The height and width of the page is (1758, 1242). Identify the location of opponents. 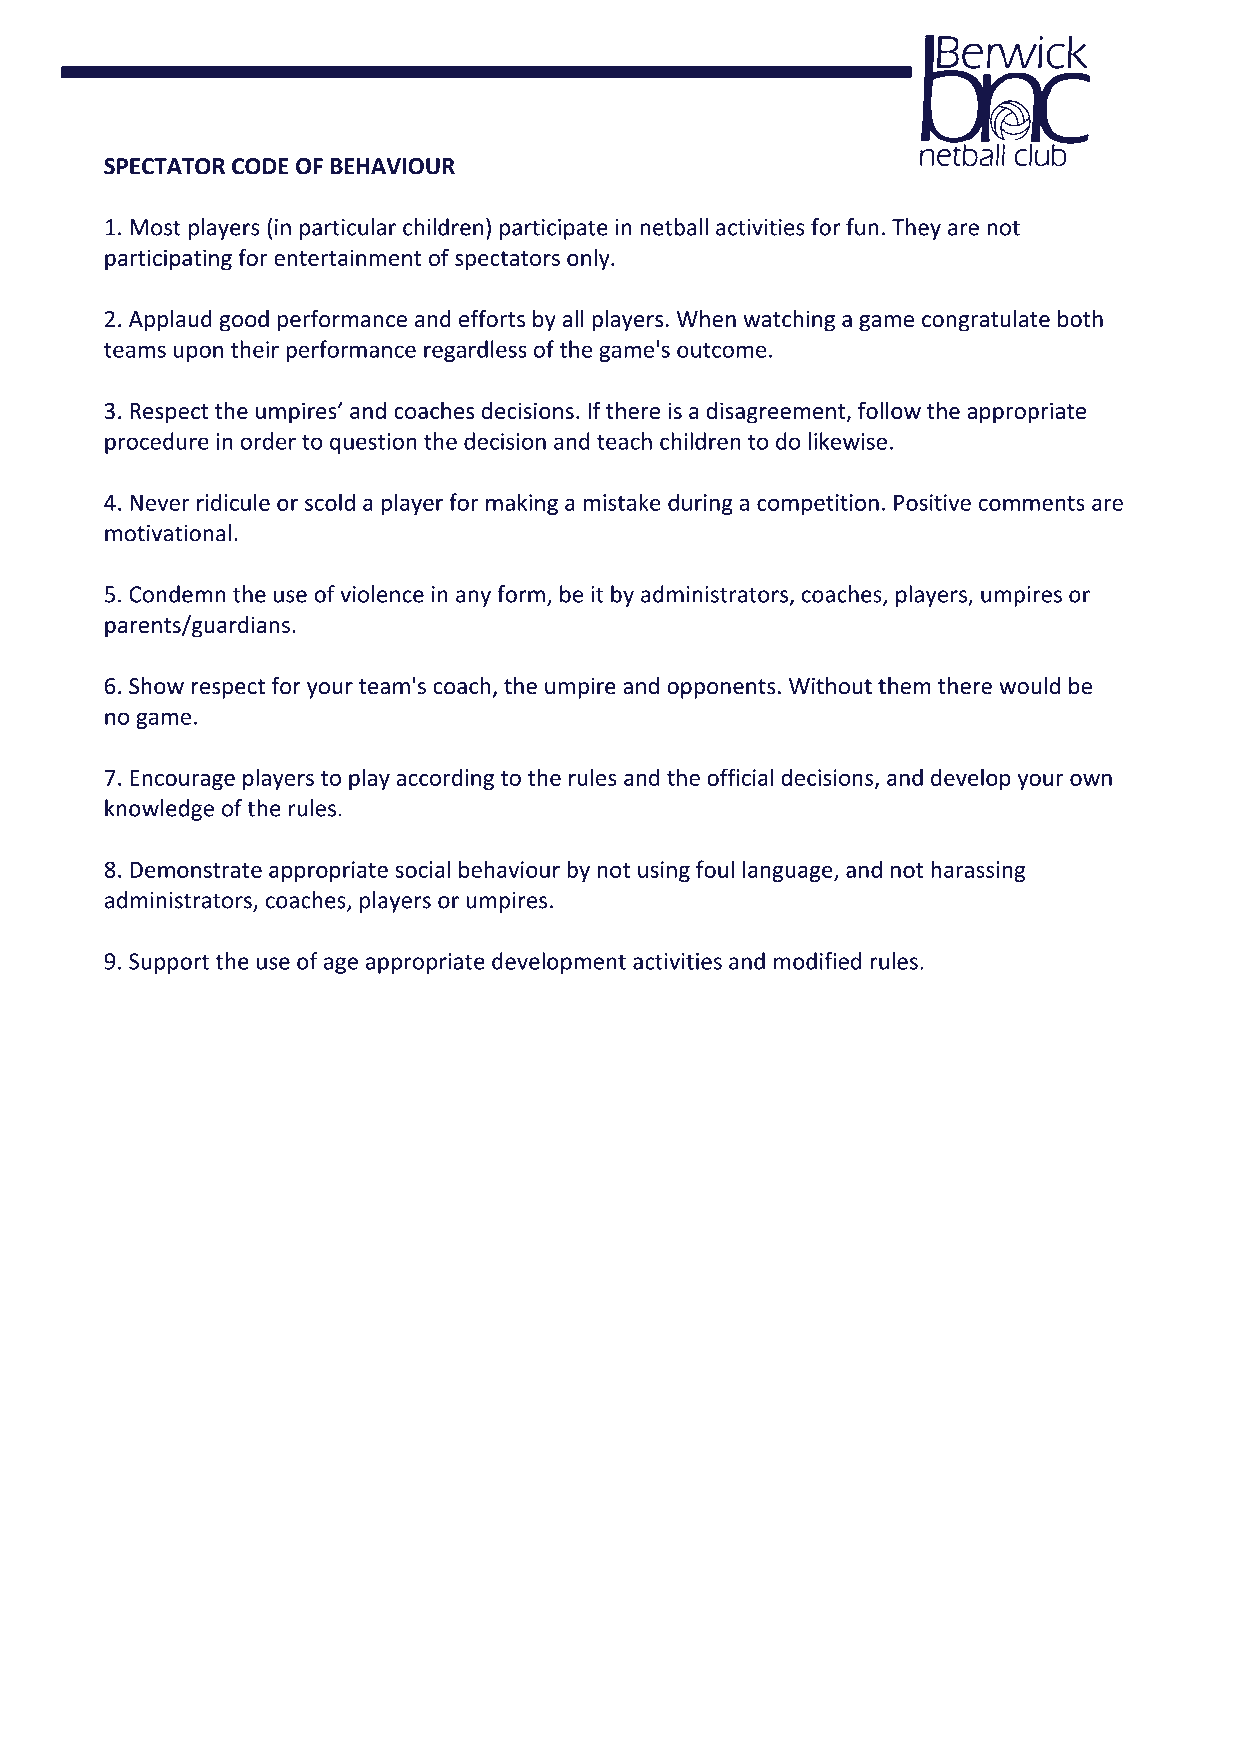
(721, 689).
